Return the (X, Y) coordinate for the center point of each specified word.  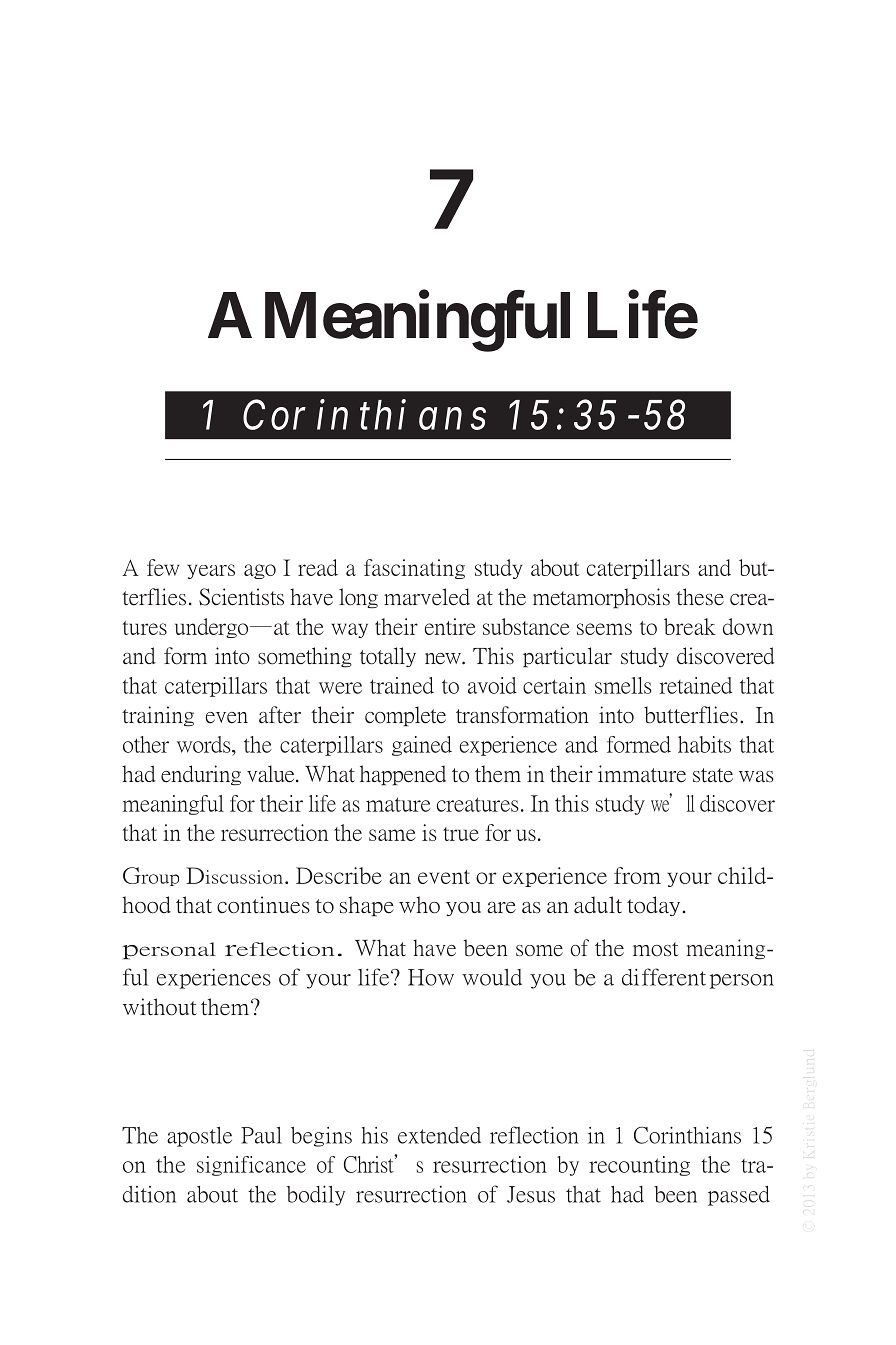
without (160, 1007)
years (211, 571)
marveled (427, 597)
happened (403, 775)
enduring (201, 775)
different (664, 977)
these (700, 597)
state (713, 775)
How (431, 977)
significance (251, 1166)
